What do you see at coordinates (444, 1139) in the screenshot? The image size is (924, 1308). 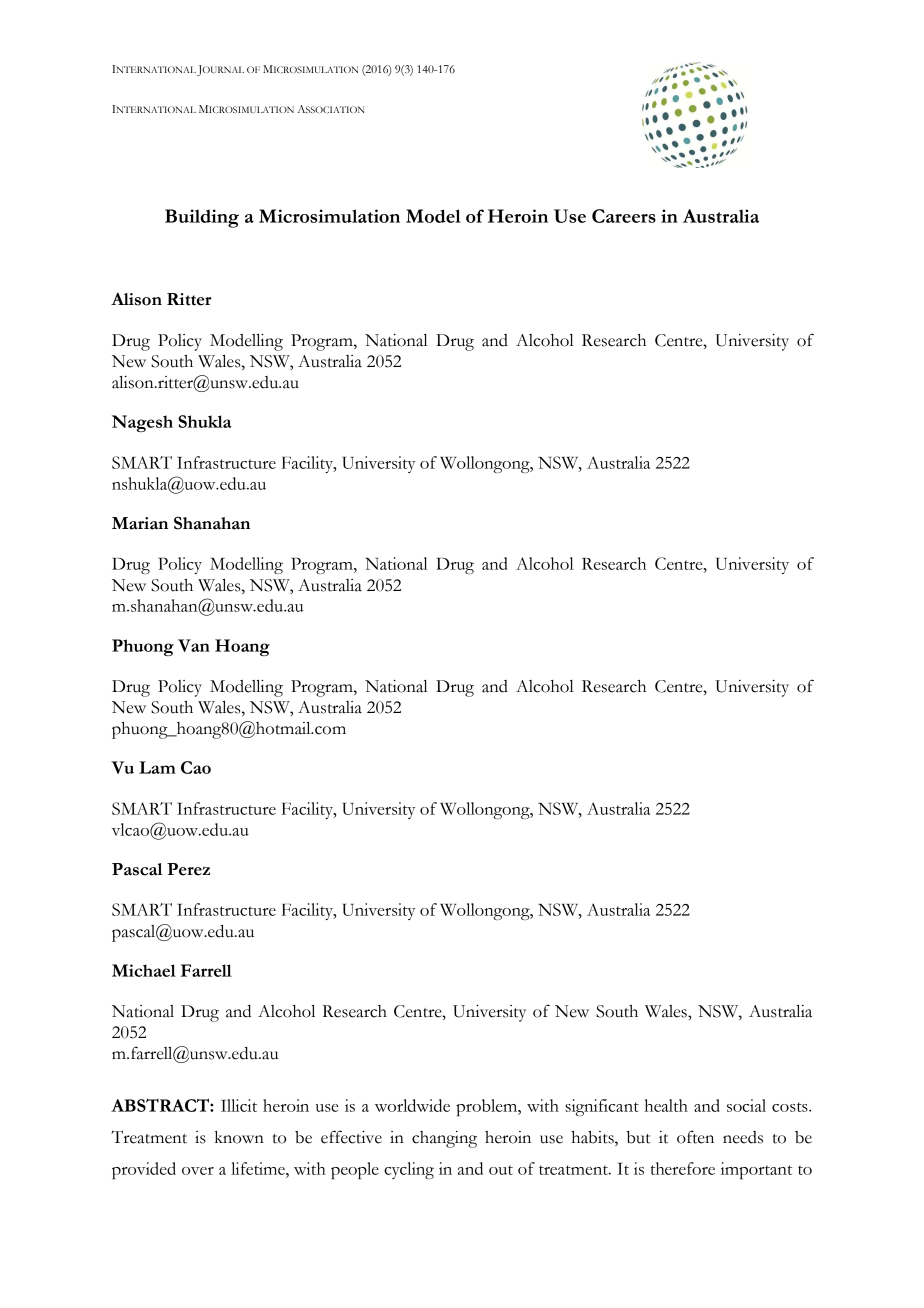 I see `changing` at bounding box center [444, 1139].
